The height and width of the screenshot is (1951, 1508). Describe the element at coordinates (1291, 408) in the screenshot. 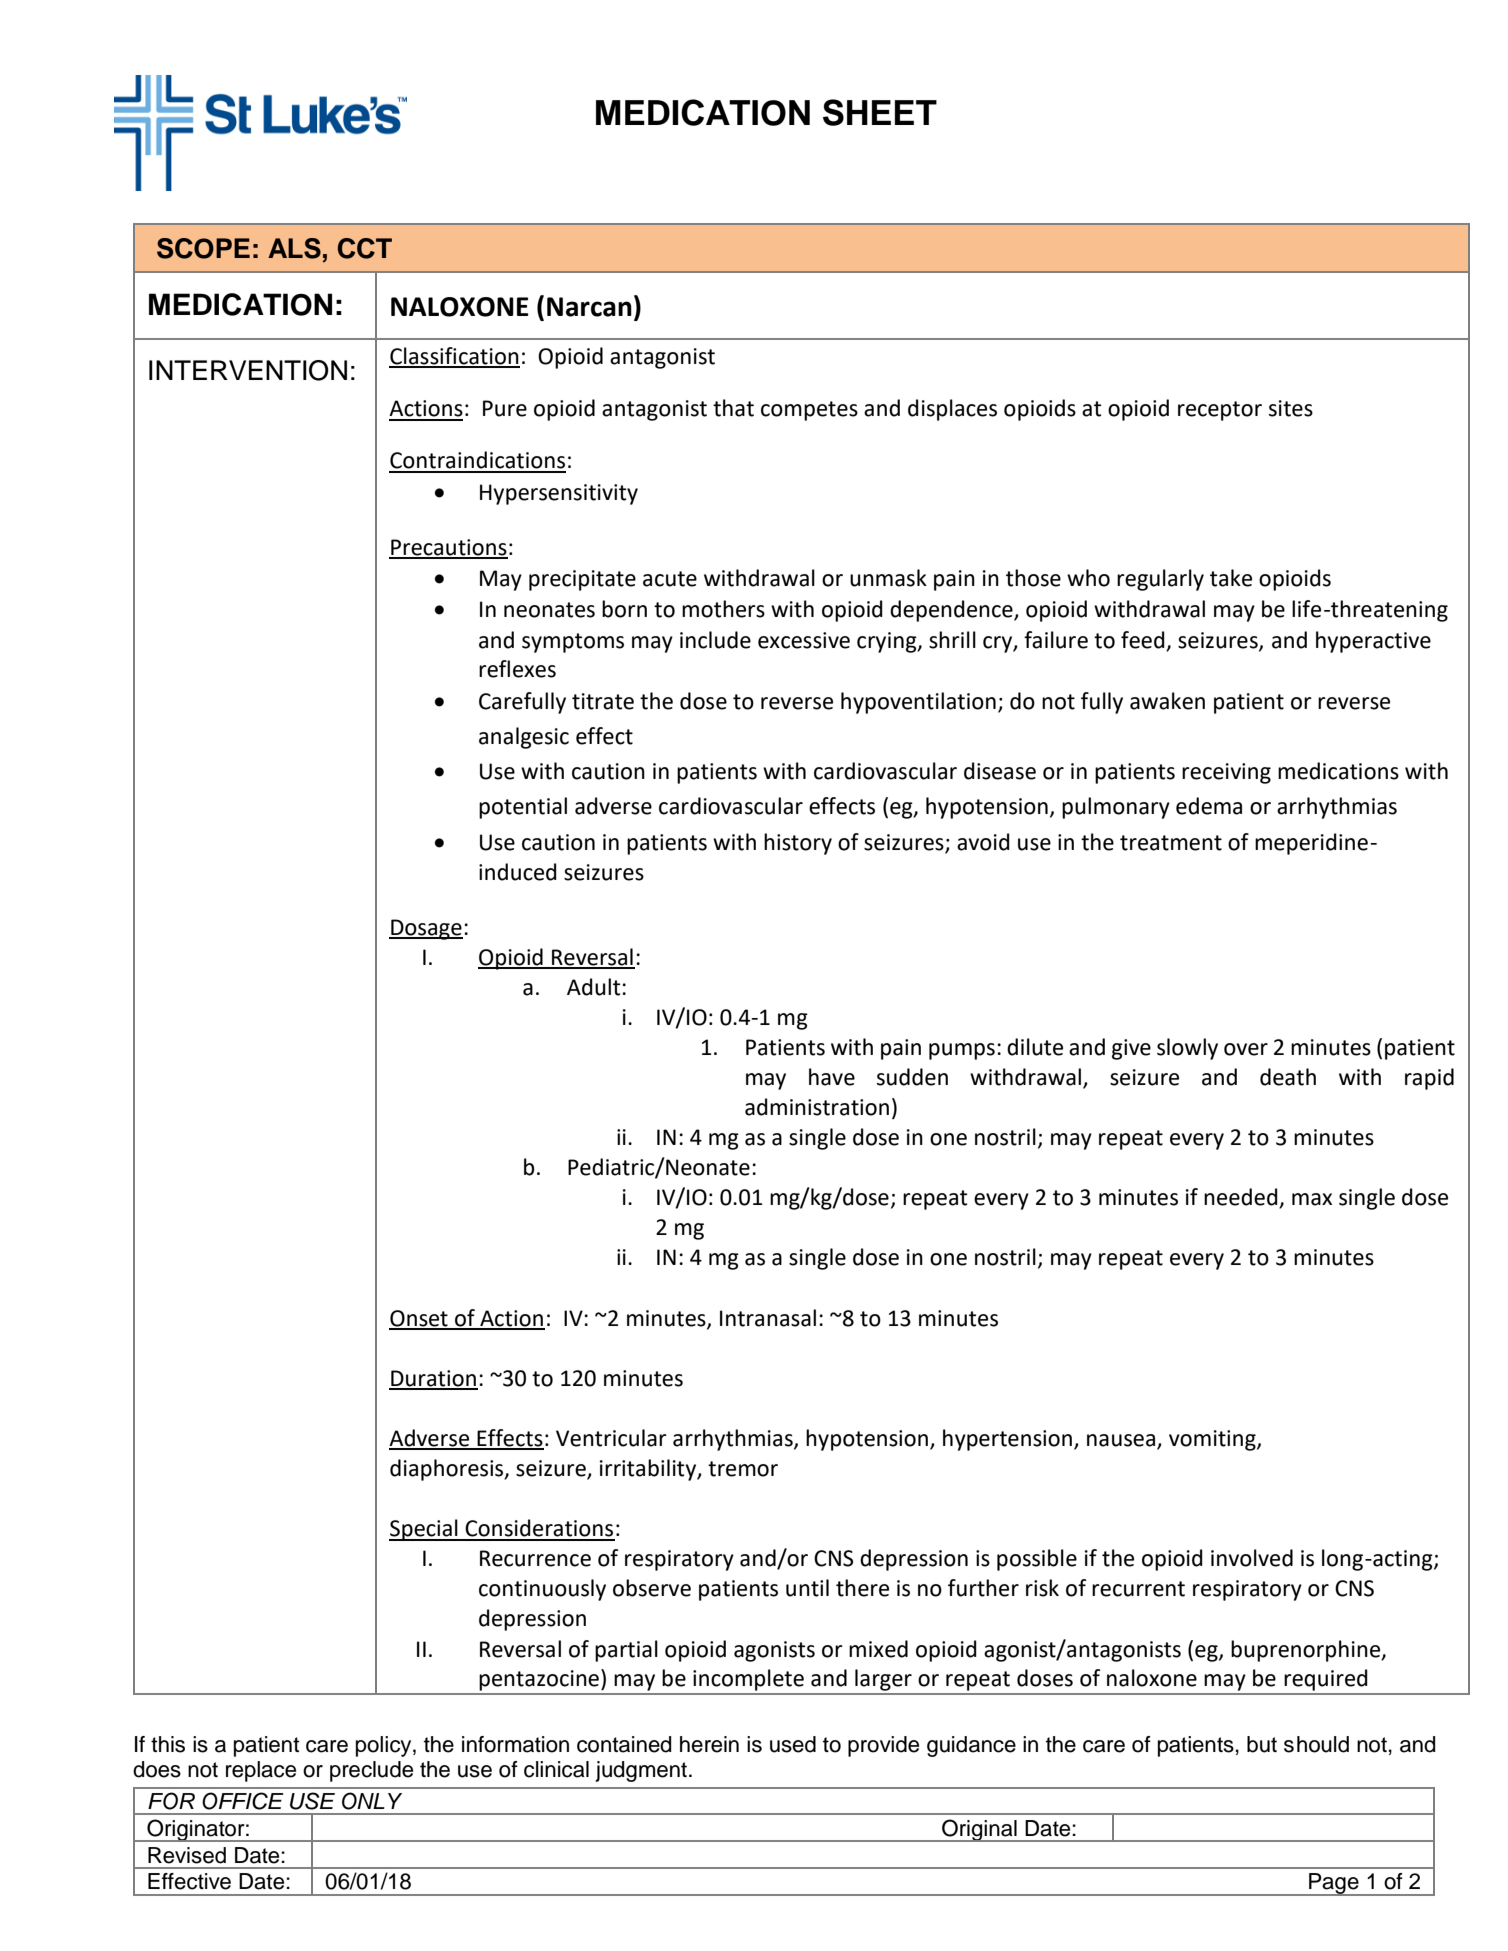

I see `sites` at that location.
